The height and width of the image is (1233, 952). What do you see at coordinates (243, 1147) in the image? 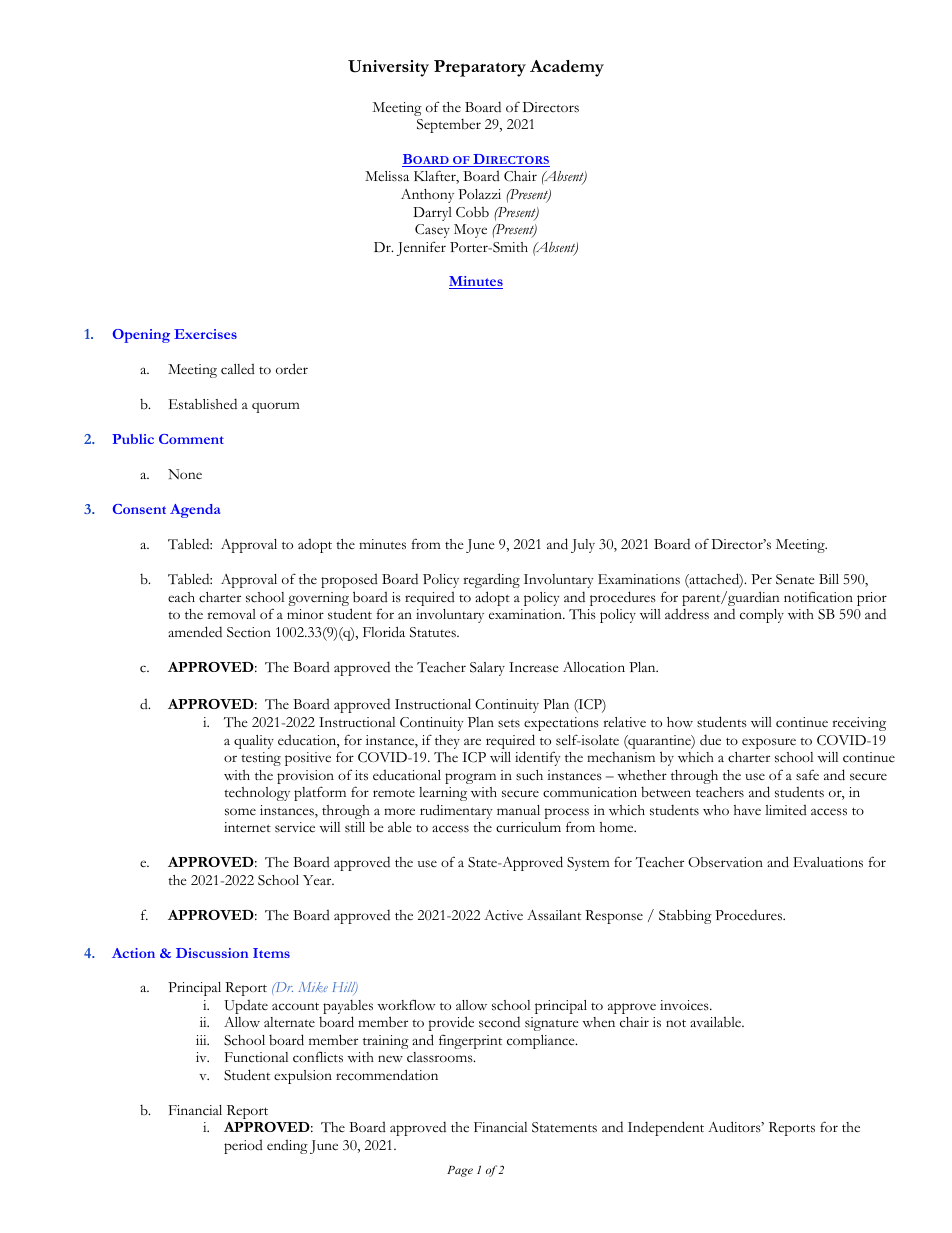
I see `period` at bounding box center [243, 1147].
